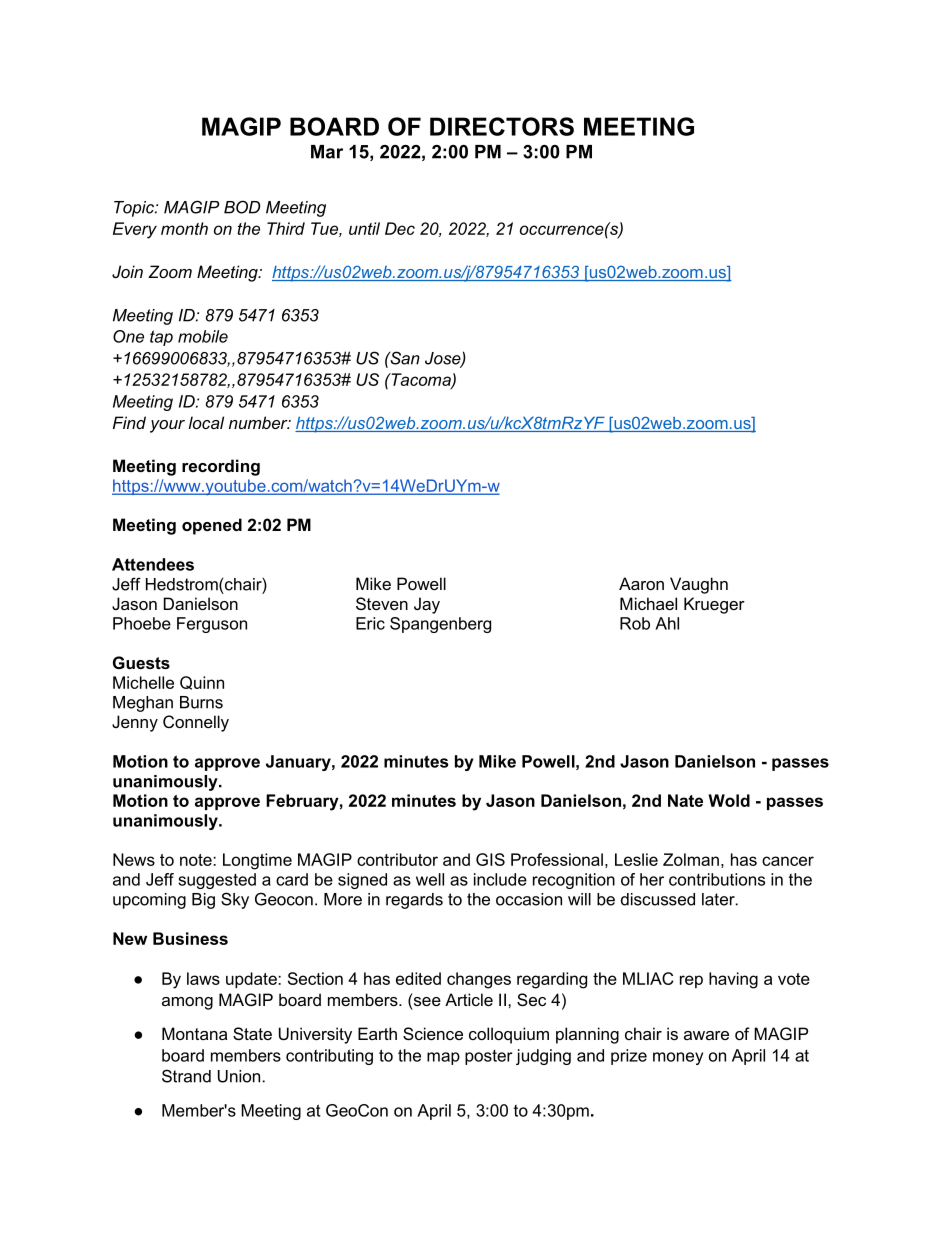 This screenshot has width=952, height=1233. Describe the element at coordinates (502, 126) in the screenshot. I see `DIRECTORS` at that location.
